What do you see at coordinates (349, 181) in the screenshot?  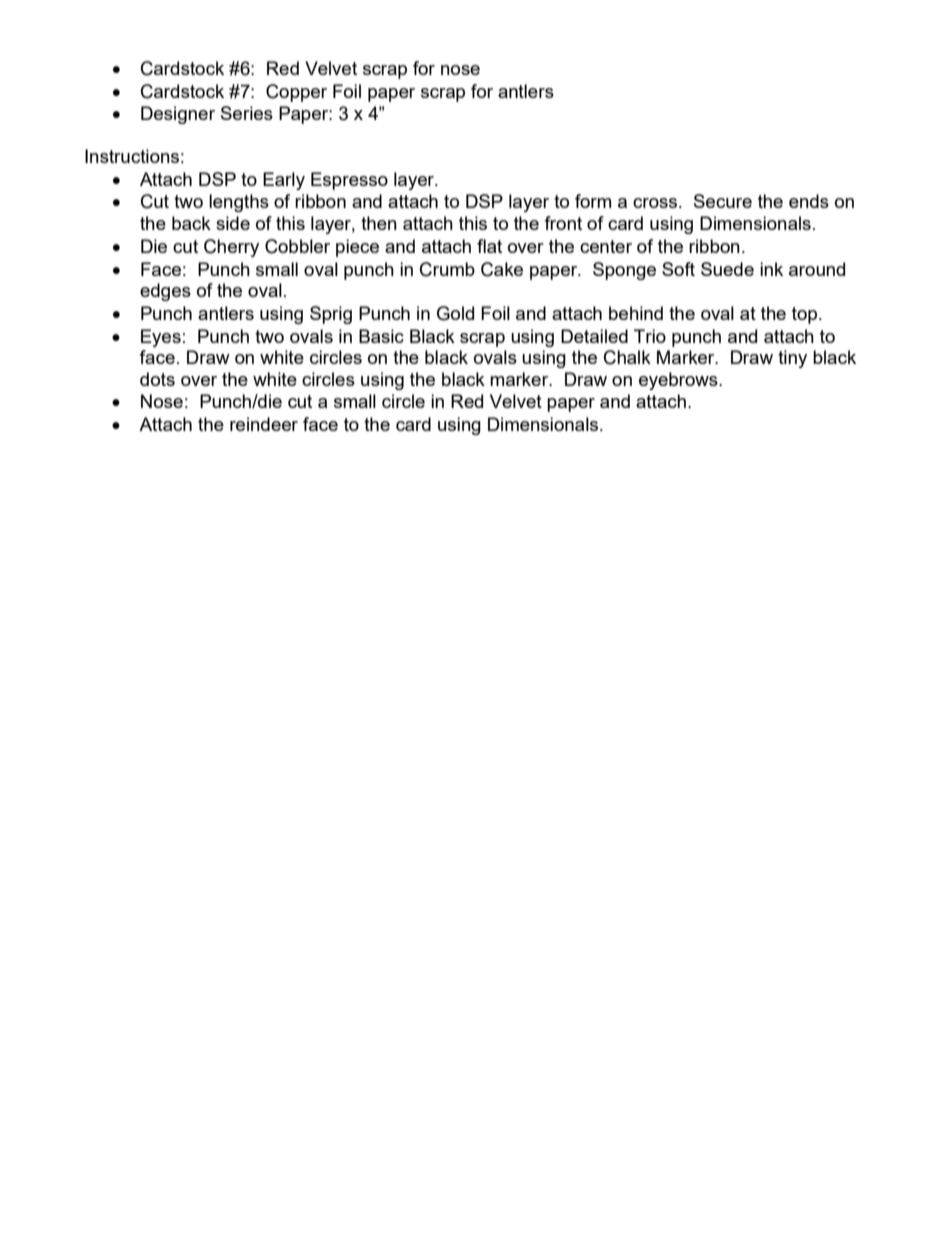 I see `Espresso` at bounding box center [349, 181].
